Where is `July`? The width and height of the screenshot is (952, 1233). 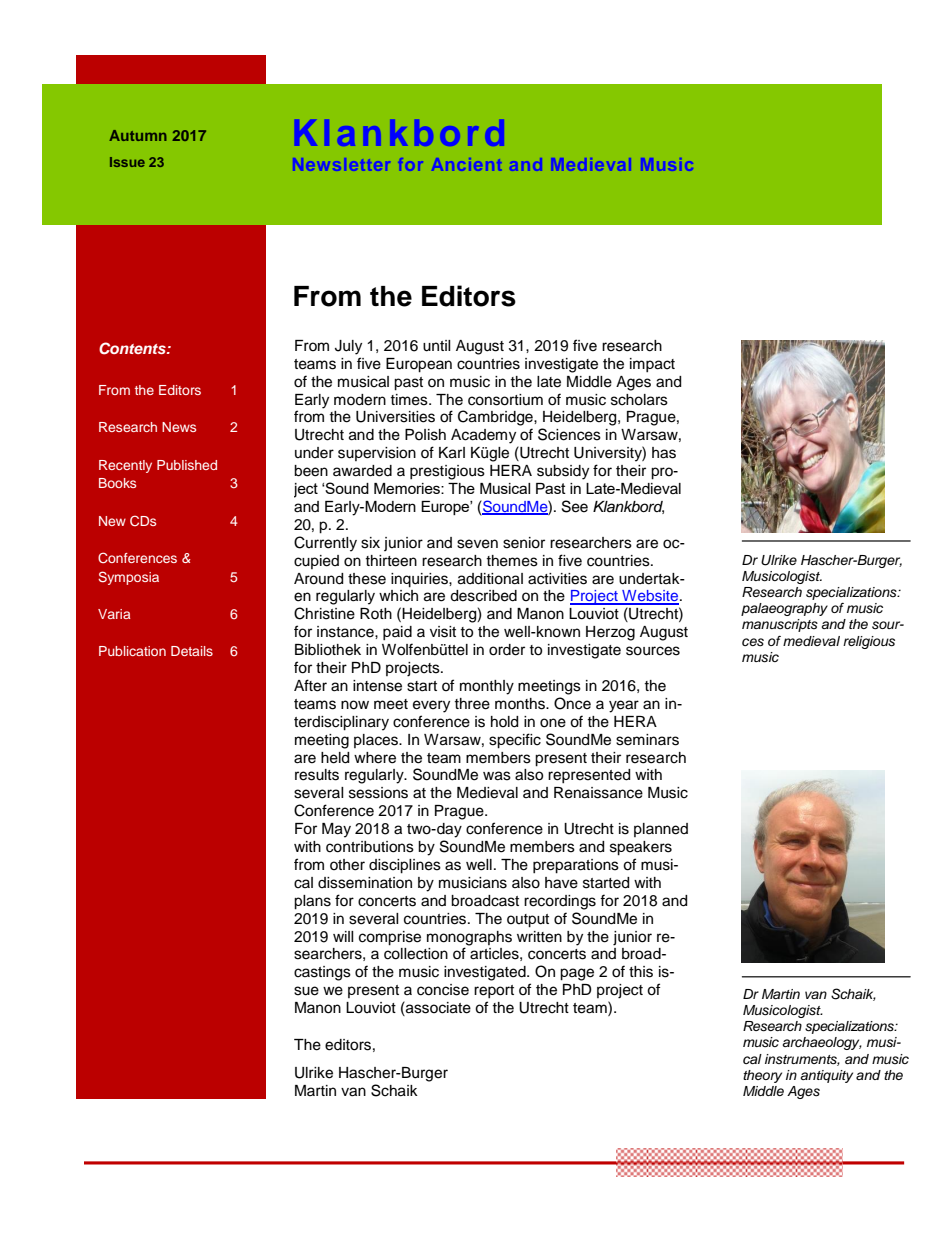
July is located at coordinates (348, 347).
